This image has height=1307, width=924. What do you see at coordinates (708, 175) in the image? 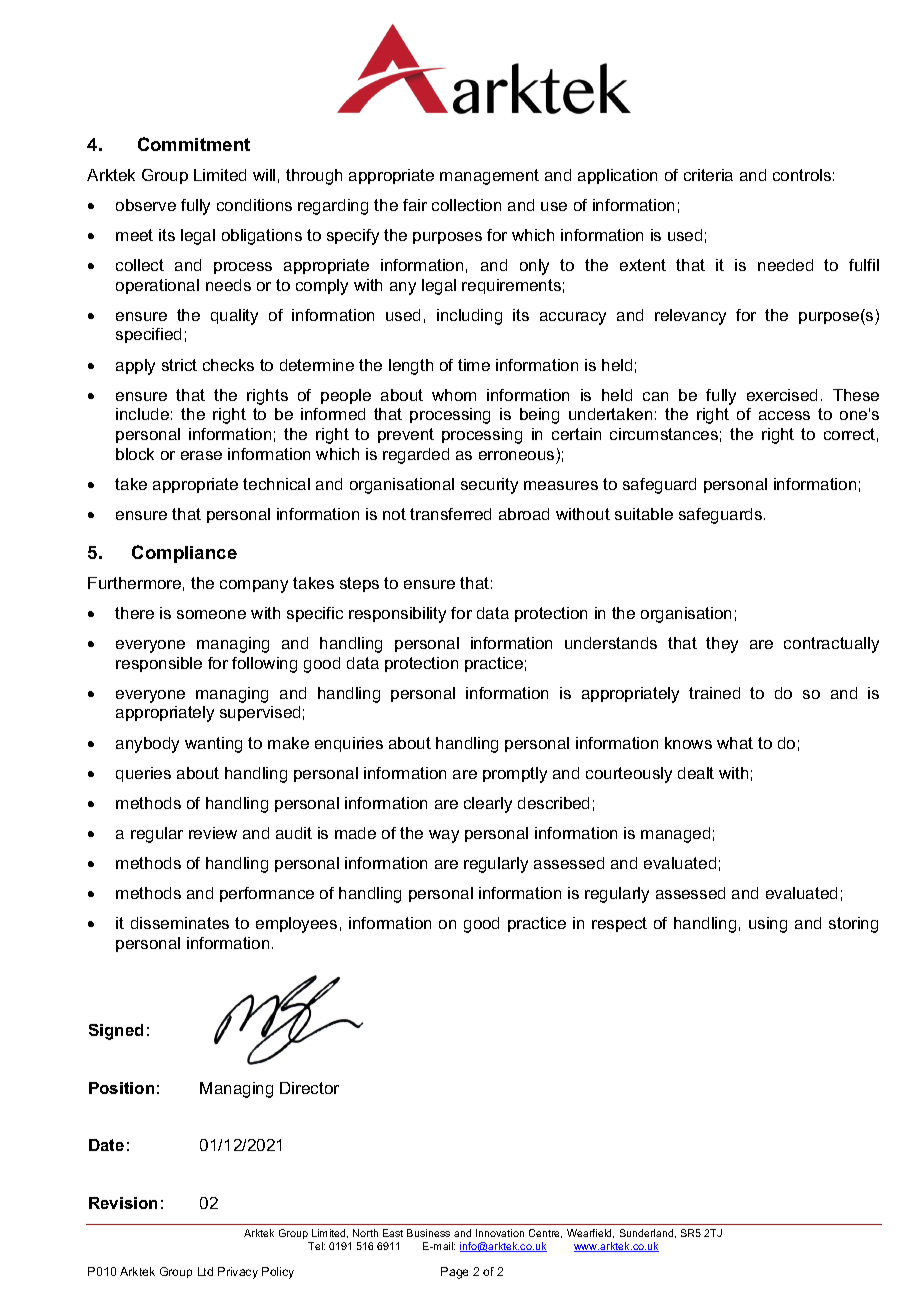
I see `criteria` at bounding box center [708, 175].
